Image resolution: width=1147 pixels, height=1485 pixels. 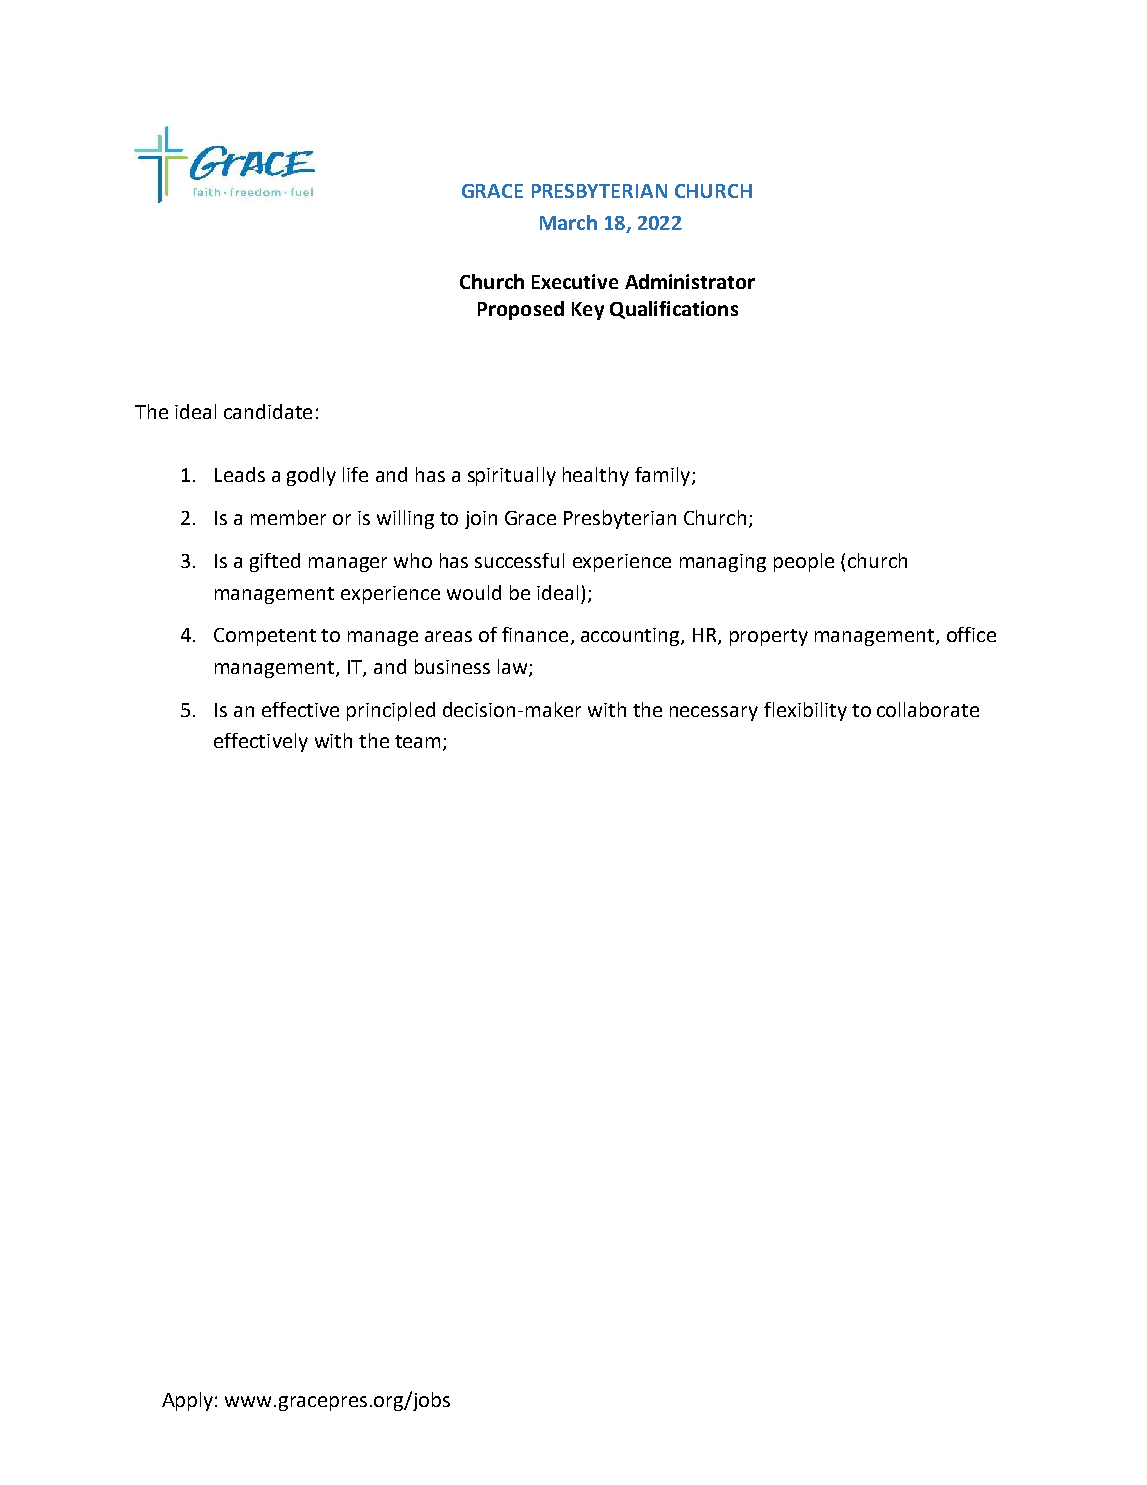 What do you see at coordinates (804, 562) in the page?
I see `people` at bounding box center [804, 562].
